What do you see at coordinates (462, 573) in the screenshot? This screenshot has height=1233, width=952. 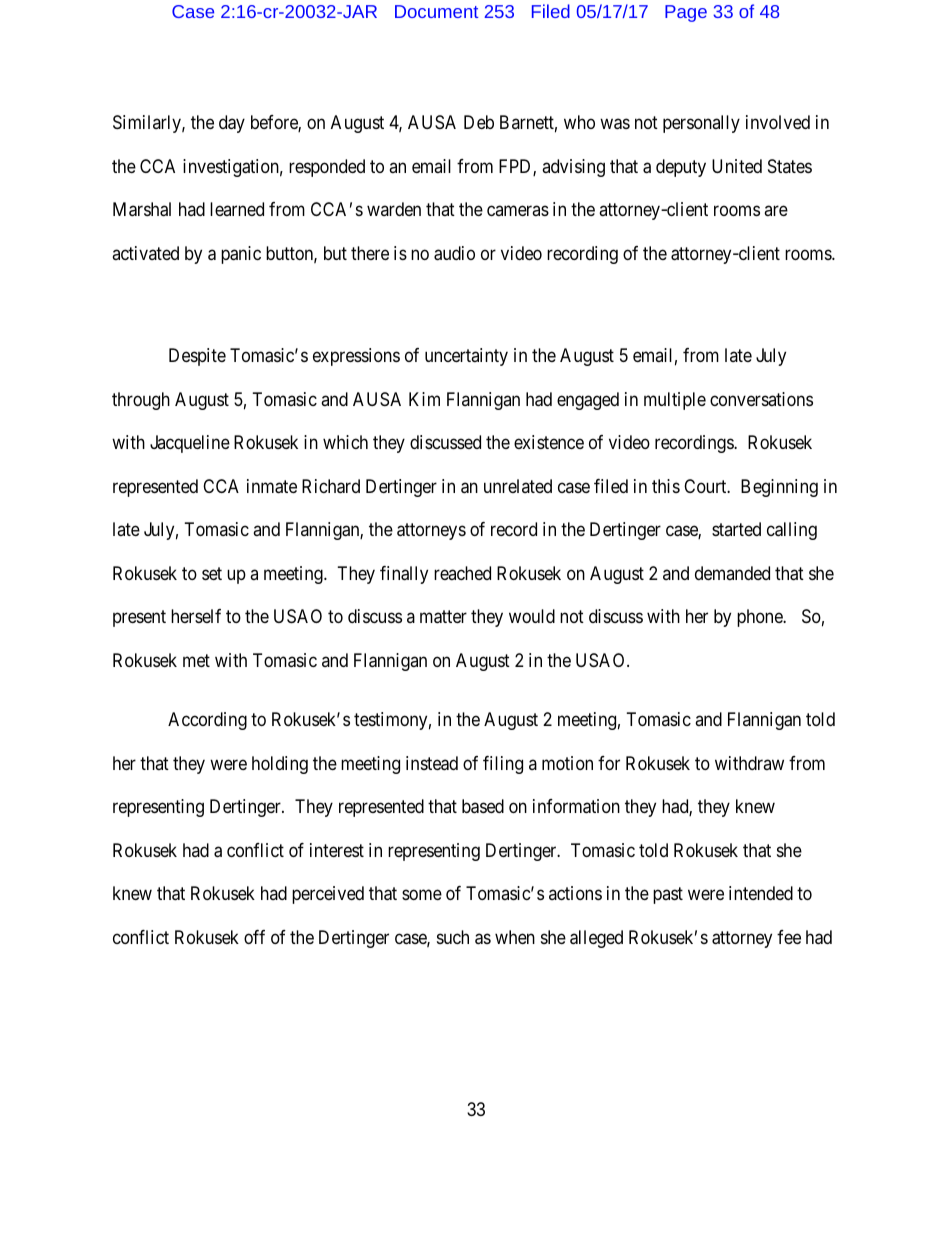 I see `reached` at bounding box center [462, 573].
